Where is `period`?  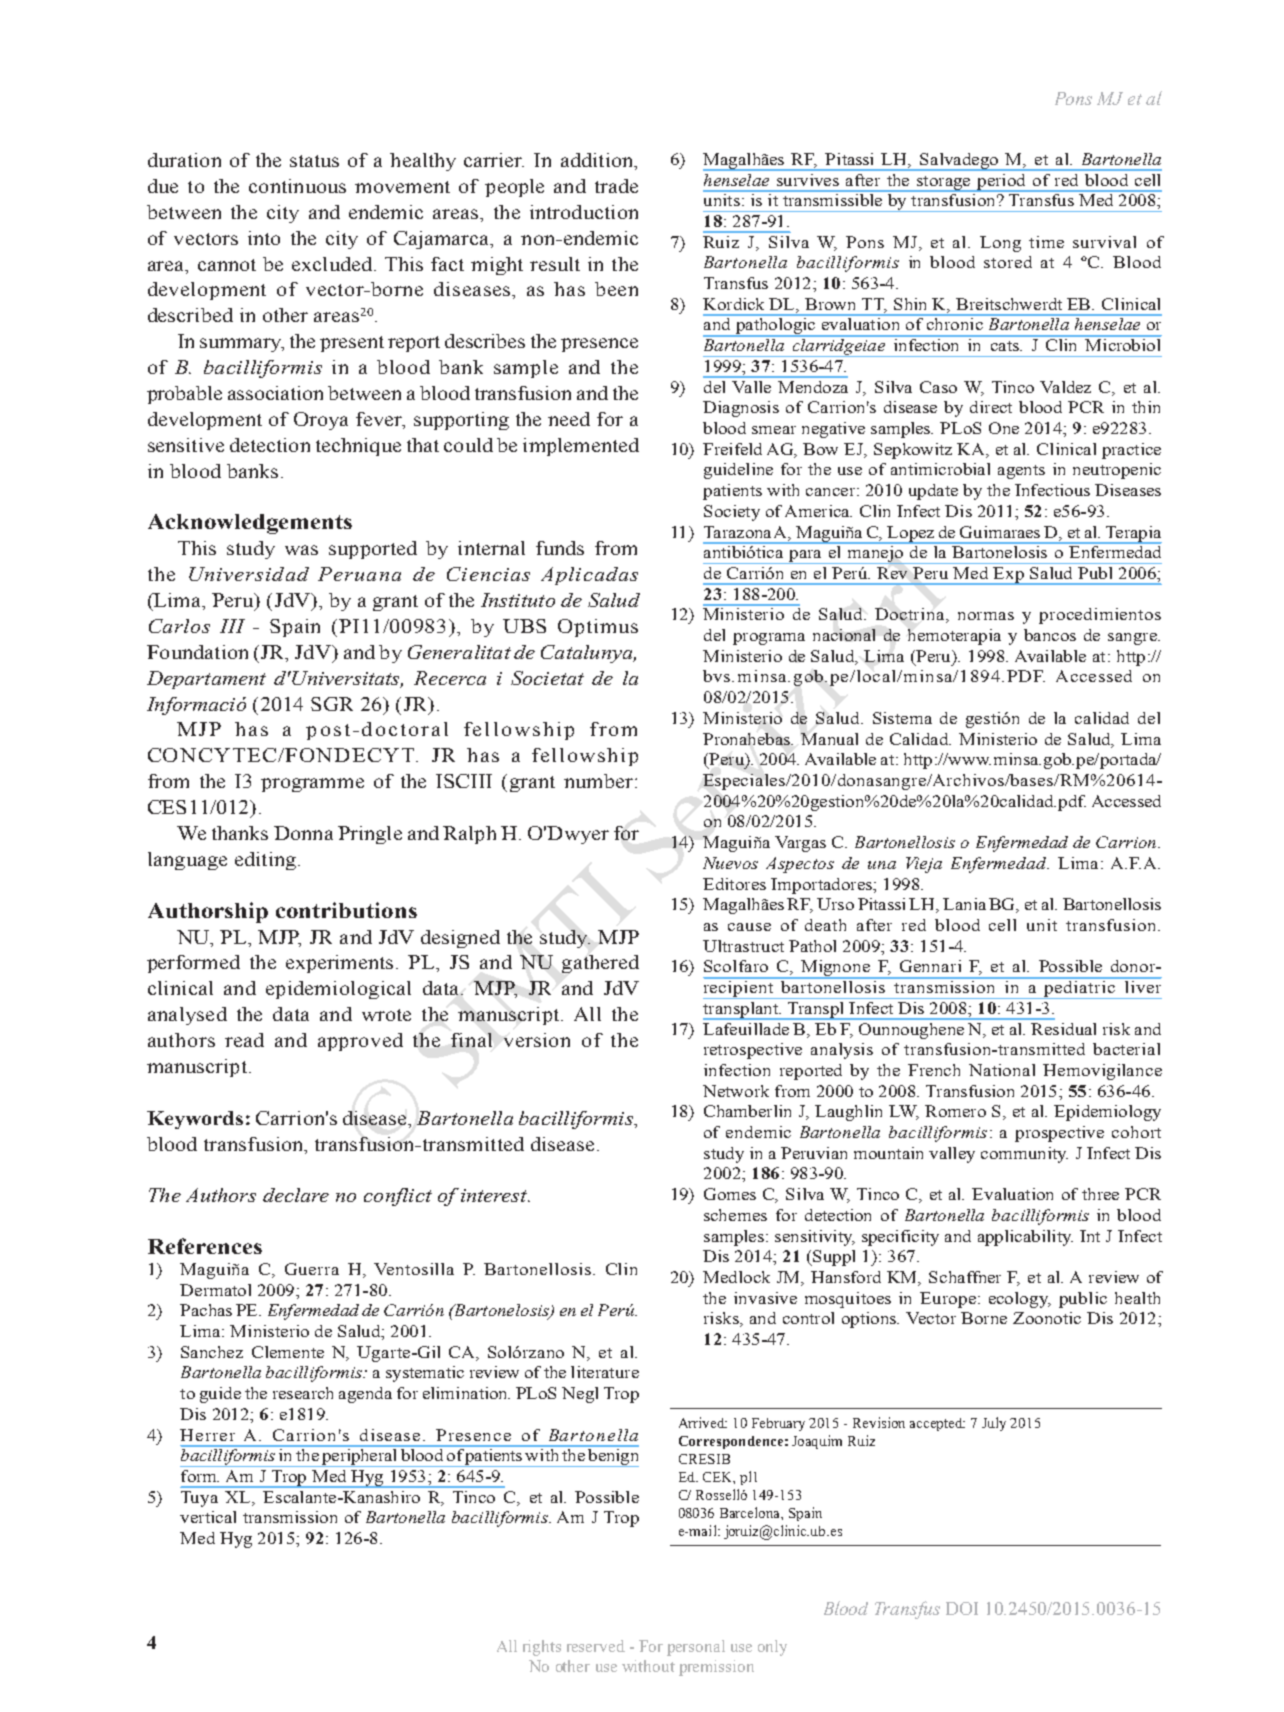
period is located at coordinates (1001, 182).
